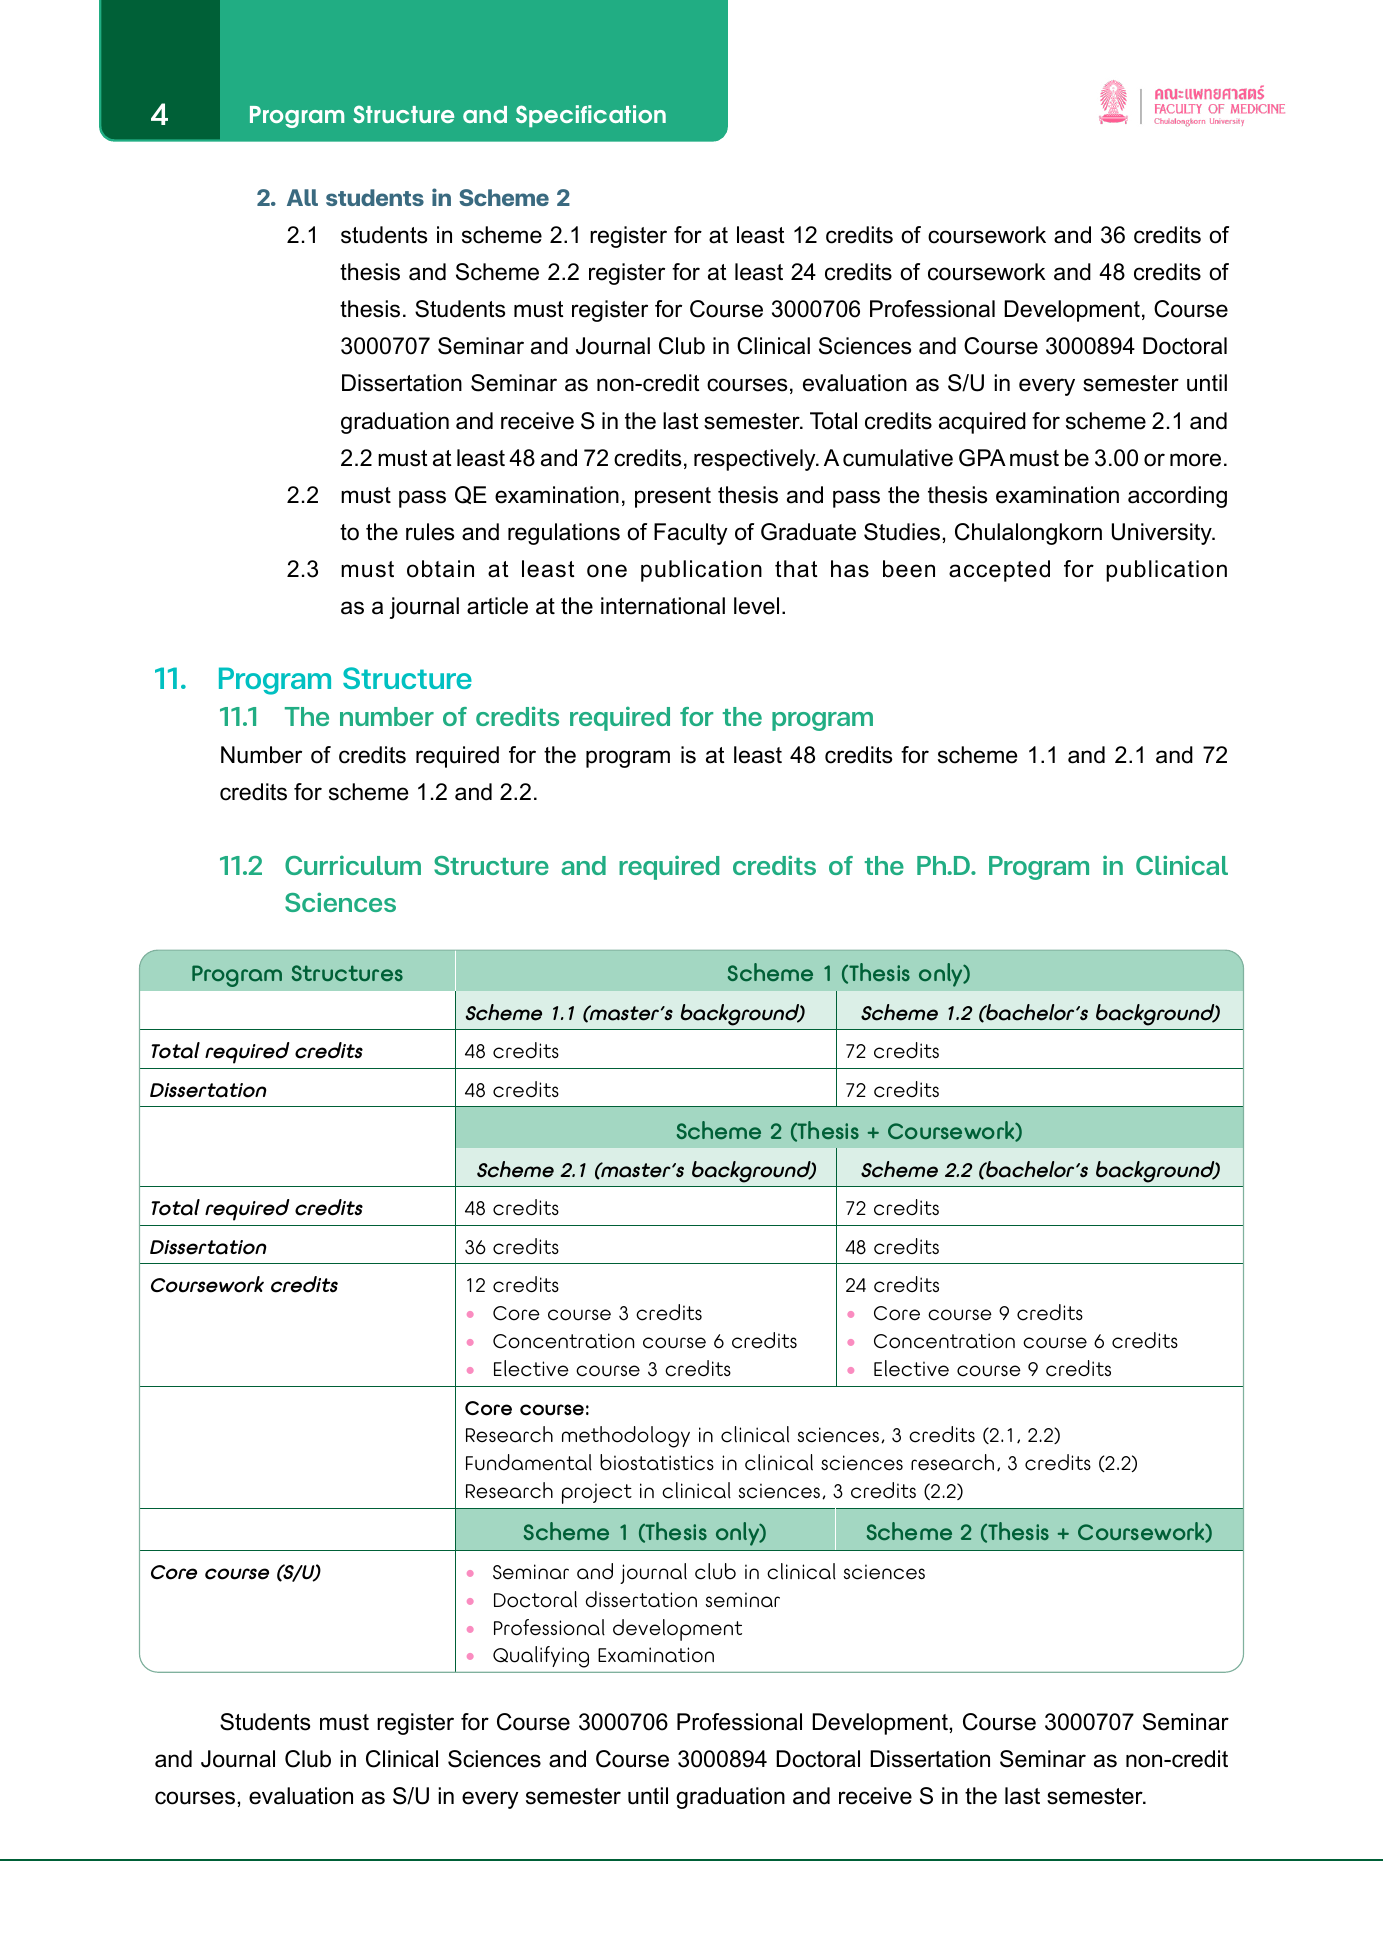  I want to click on project, so click(597, 1493).
